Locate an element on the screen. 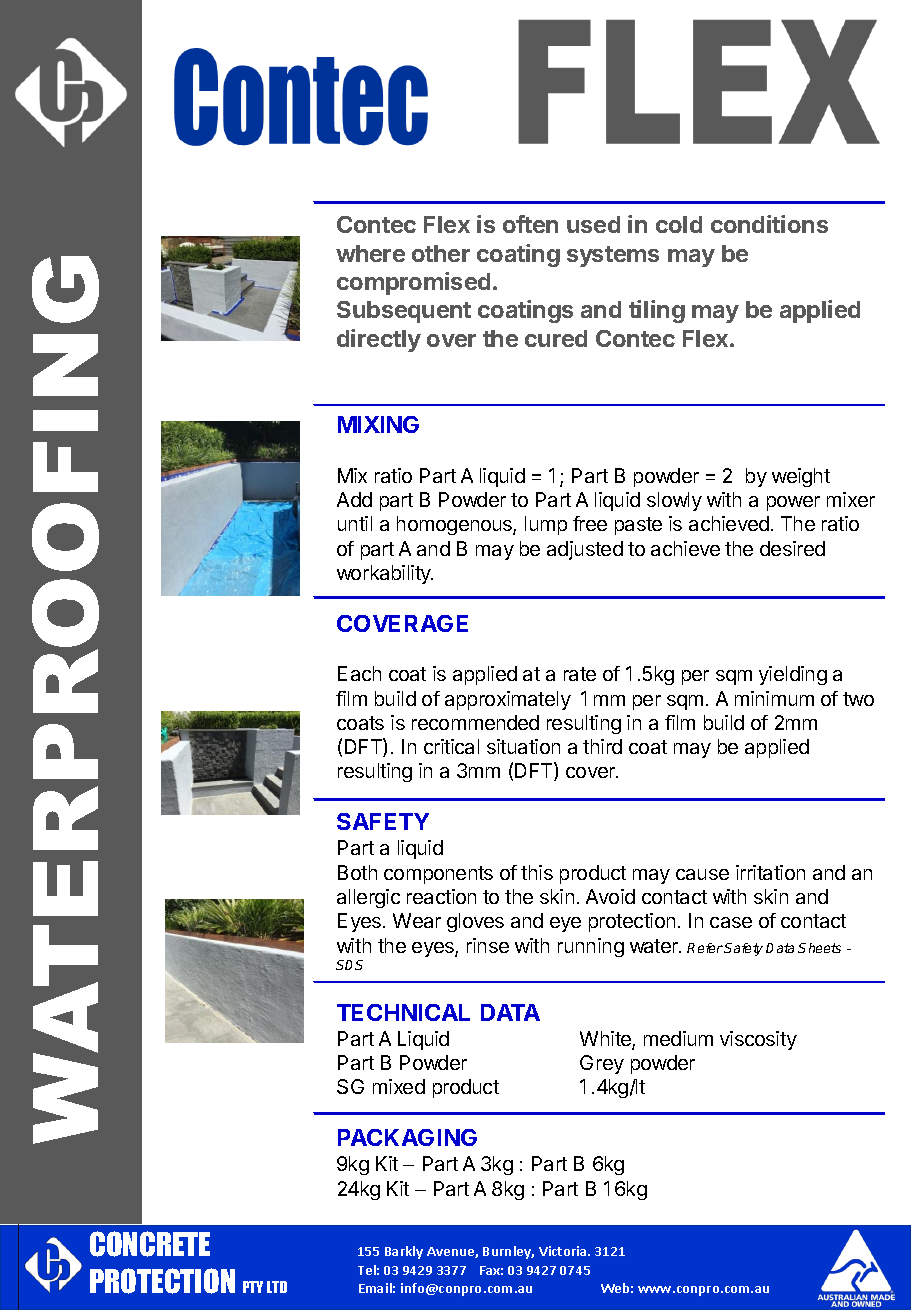  PTY is located at coordinates (253, 1287).
